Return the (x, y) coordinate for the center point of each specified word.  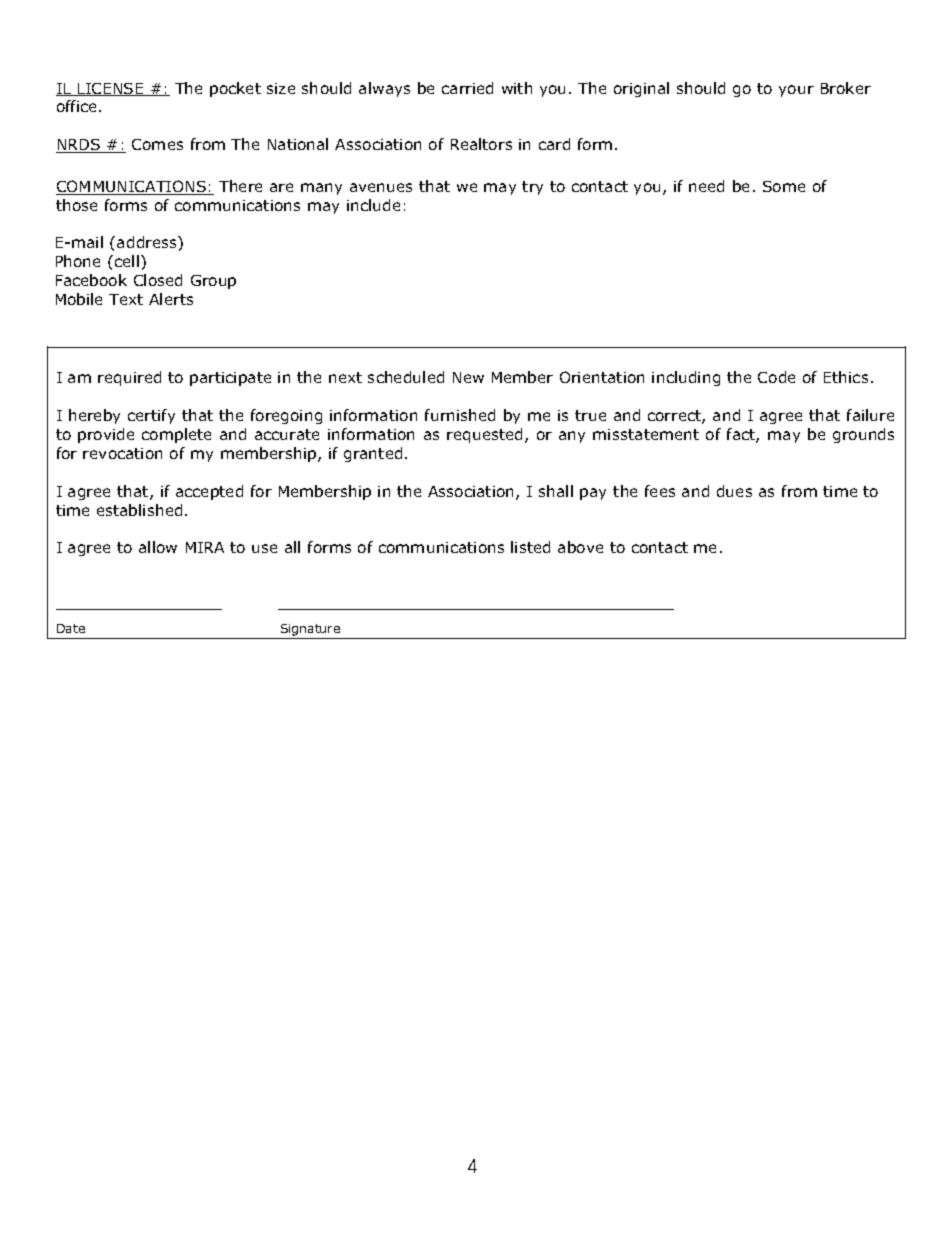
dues (734, 491)
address (148, 242)
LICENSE (111, 89)
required (129, 378)
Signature (310, 631)
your (796, 91)
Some (784, 186)
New (468, 377)
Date (71, 628)
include (373, 205)
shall (556, 491)
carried (467, 88)
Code (776, 377)
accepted (209, 492)
